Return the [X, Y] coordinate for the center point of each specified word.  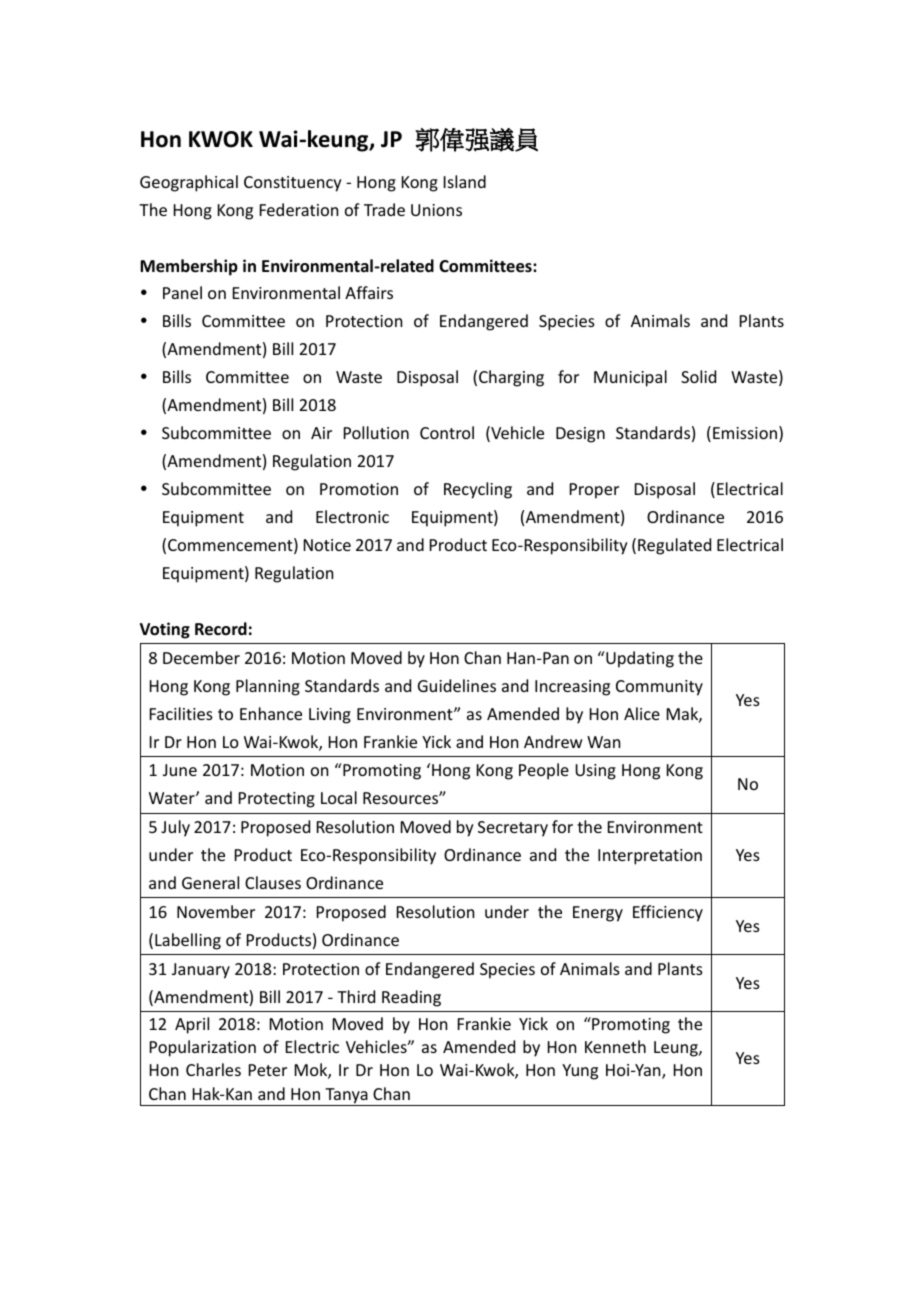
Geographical [189, 183]
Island [465, 181]
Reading [411, 998]
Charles [213, 1069]
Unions [436, 210]
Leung [677, 1049]
